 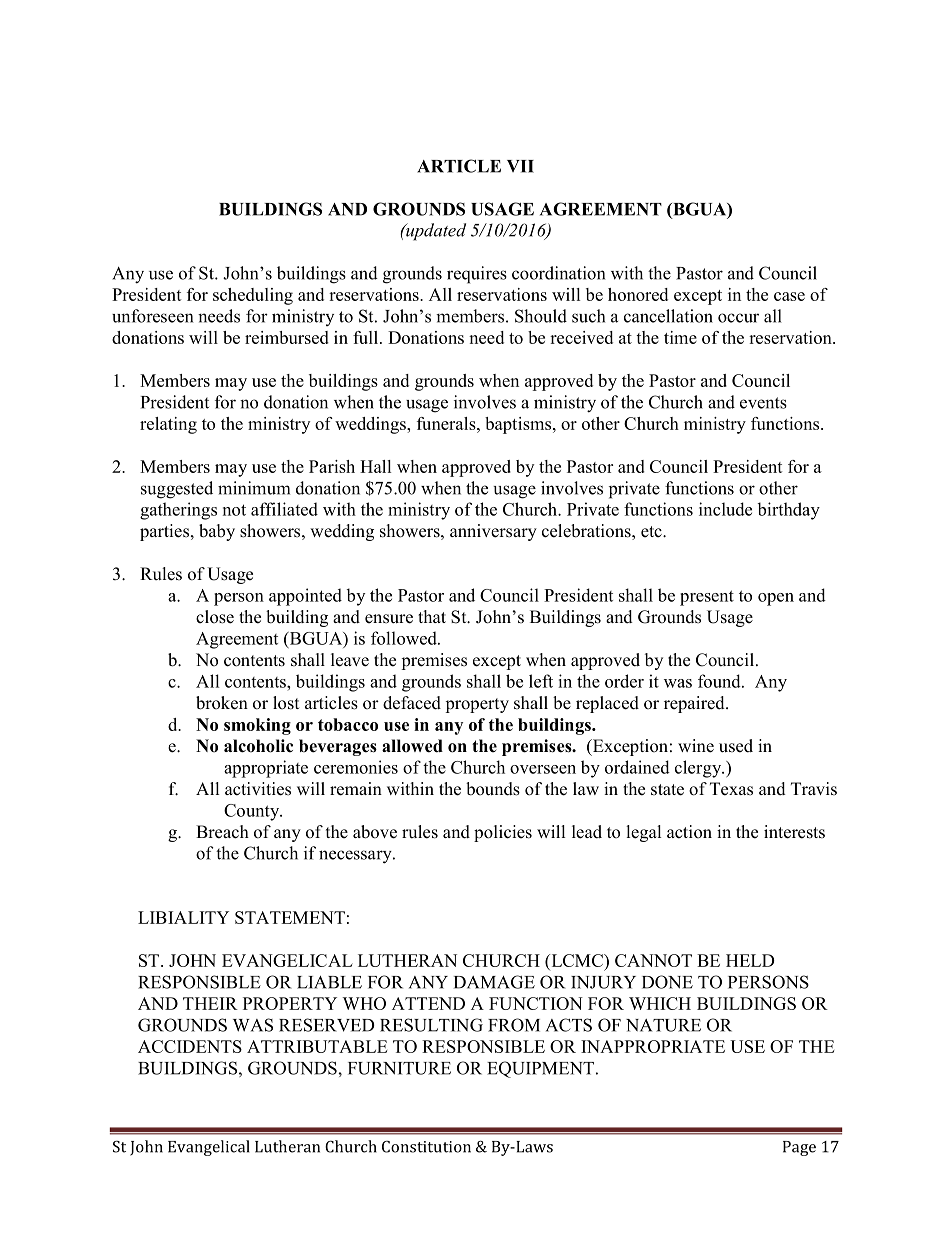 I want to click on Page, so click(x=799, y=1148).
